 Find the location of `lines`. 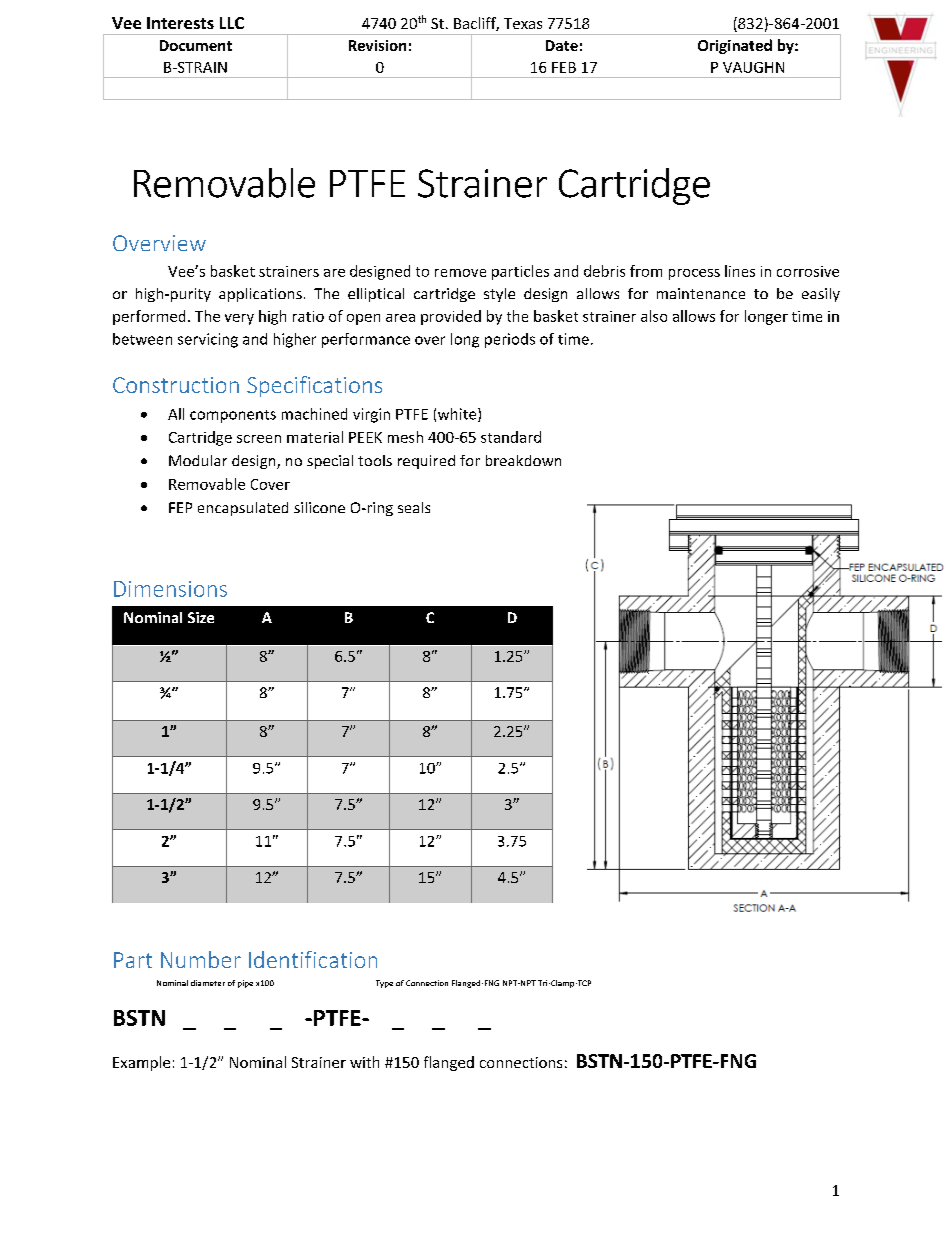

lines is located at coordinates (740, 271).
